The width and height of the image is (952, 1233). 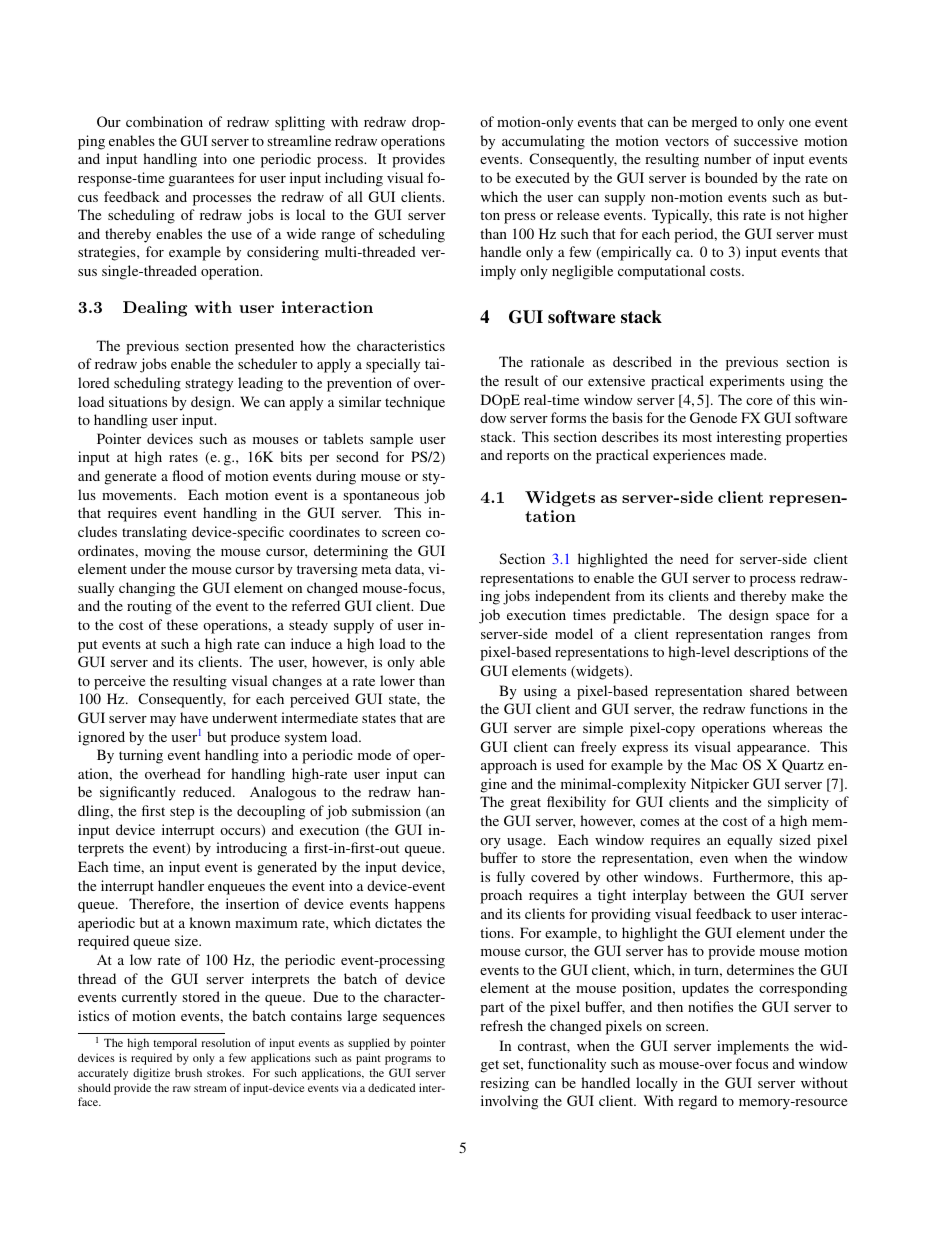 I want to click on reduced, so click(x=208, y=791).
